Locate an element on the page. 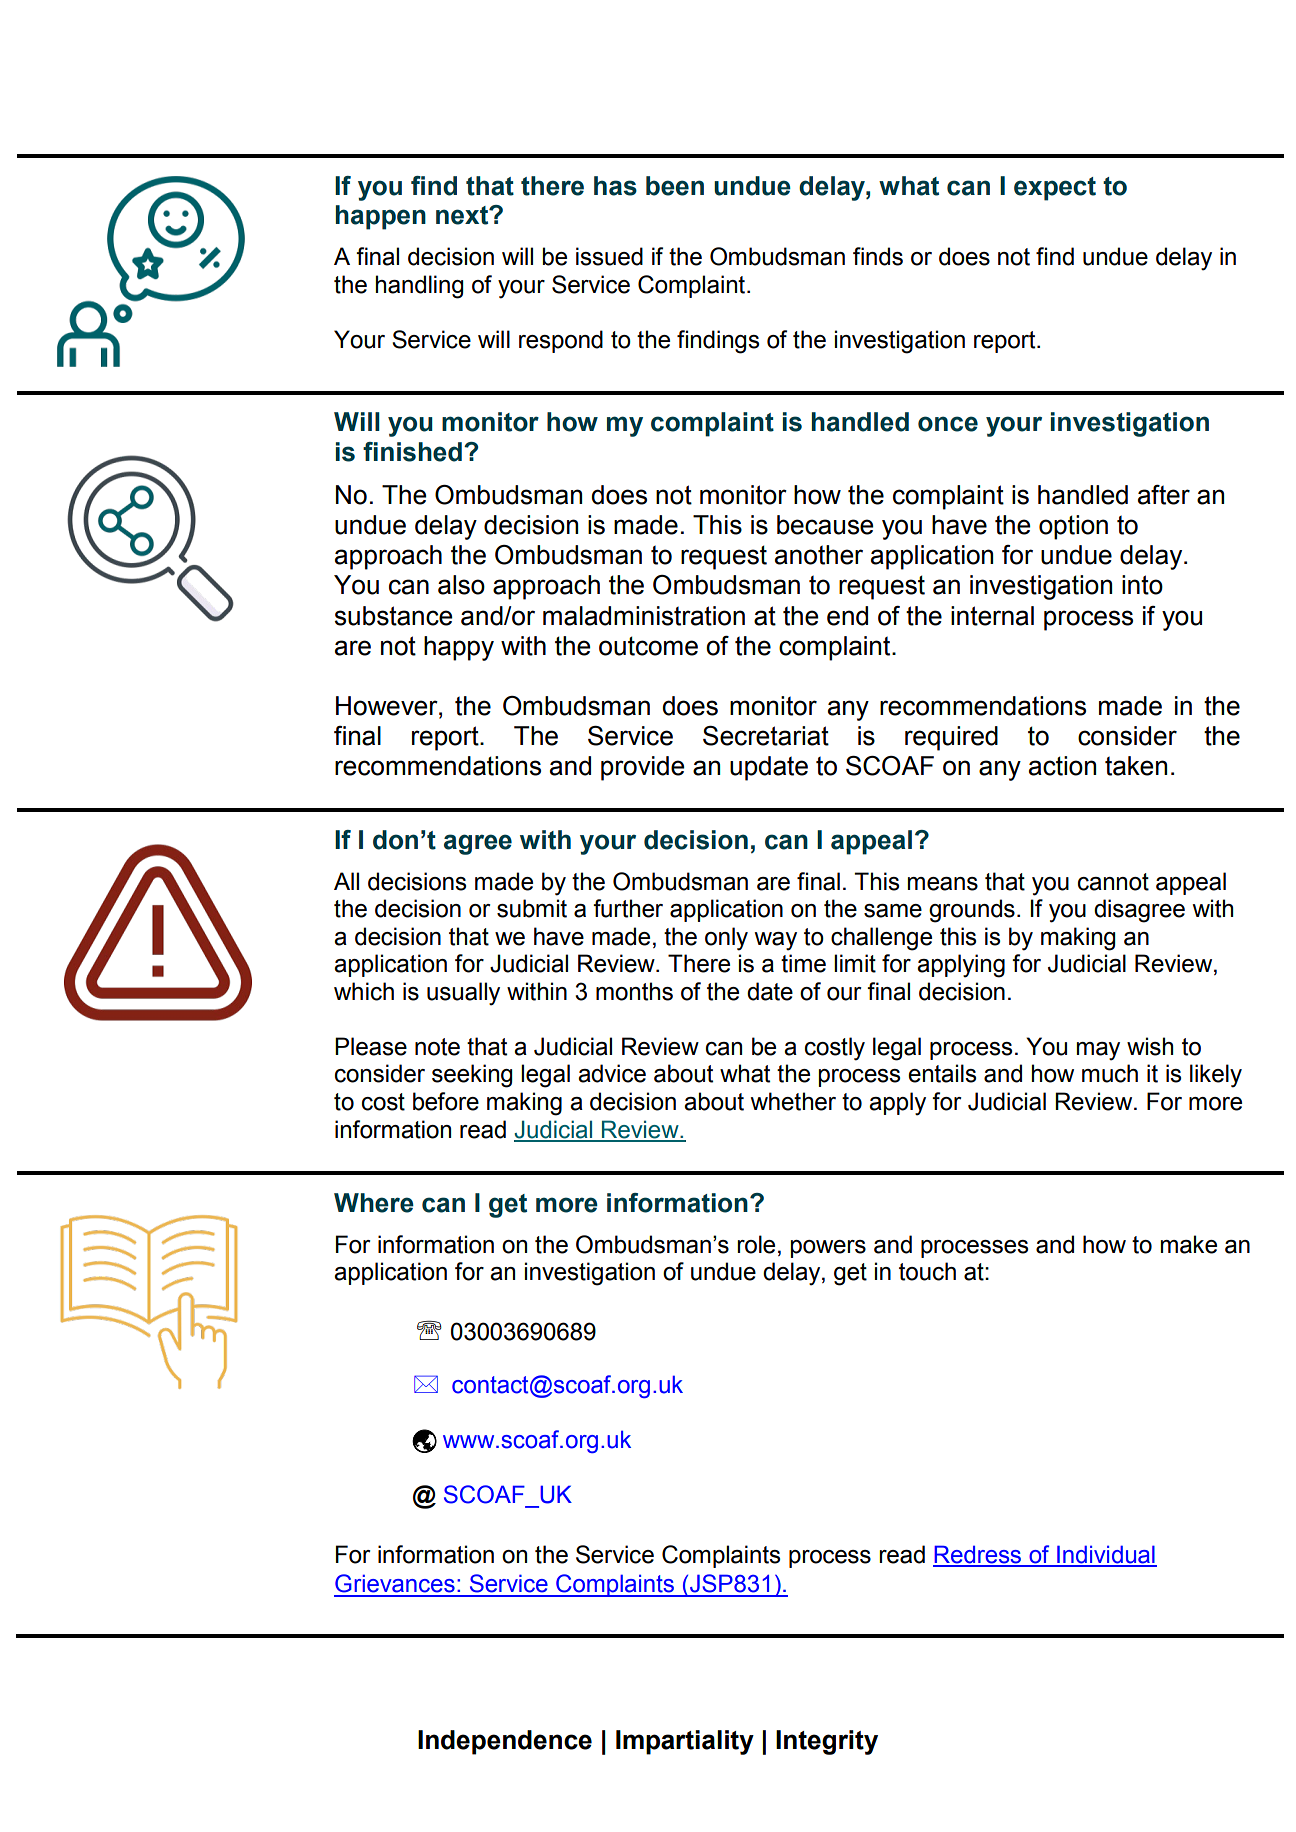 The image size is (1296, 1832). been is located at coordinates (675, 186).
